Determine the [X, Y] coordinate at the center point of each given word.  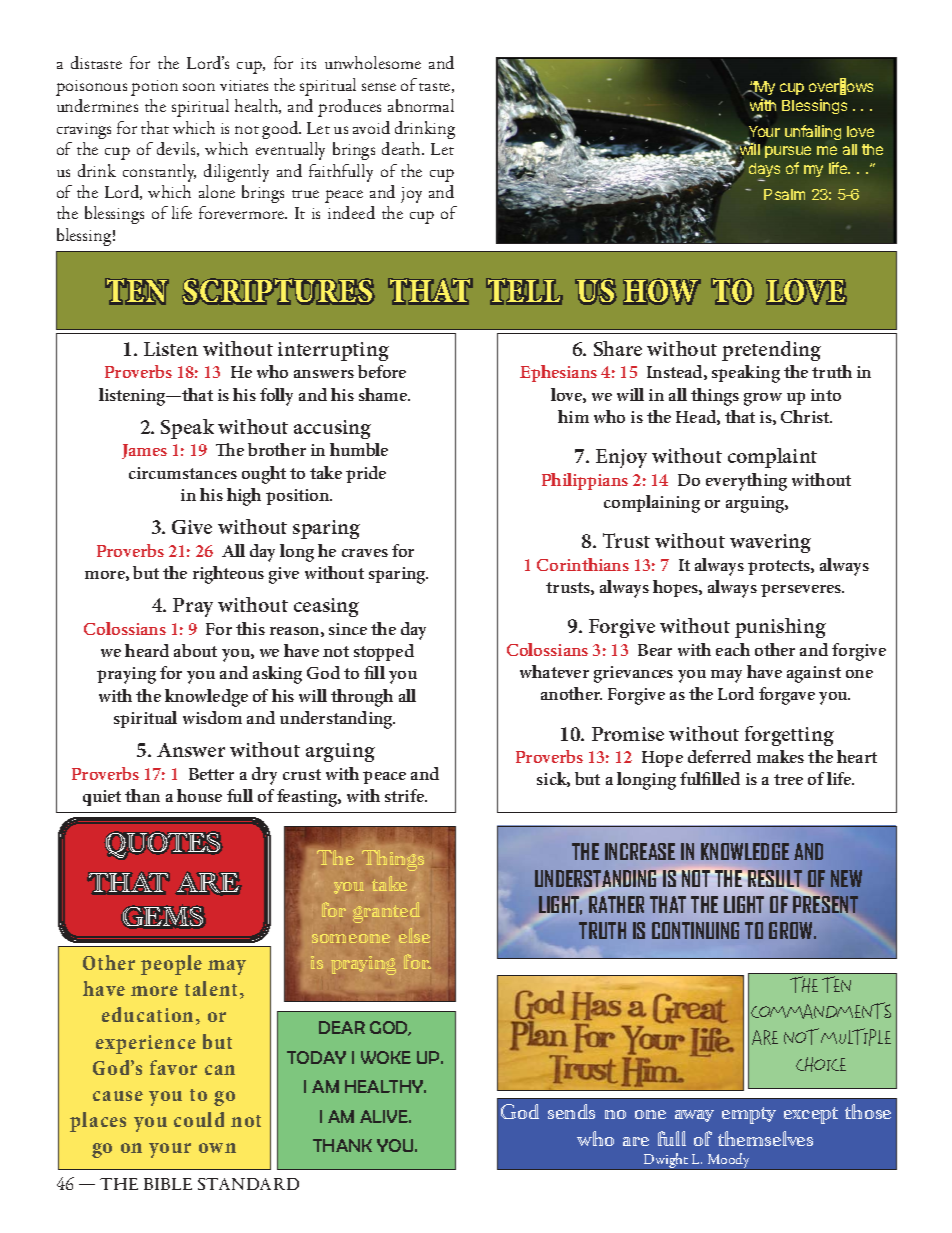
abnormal [421, 105]
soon [199, 87]
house [199, 795]
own [217, 1148]
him [573, 416]
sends [571, 1111]
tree [788, 779]
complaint [772, 458]
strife [405, 795]
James [144, 451]
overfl [827, 87]
